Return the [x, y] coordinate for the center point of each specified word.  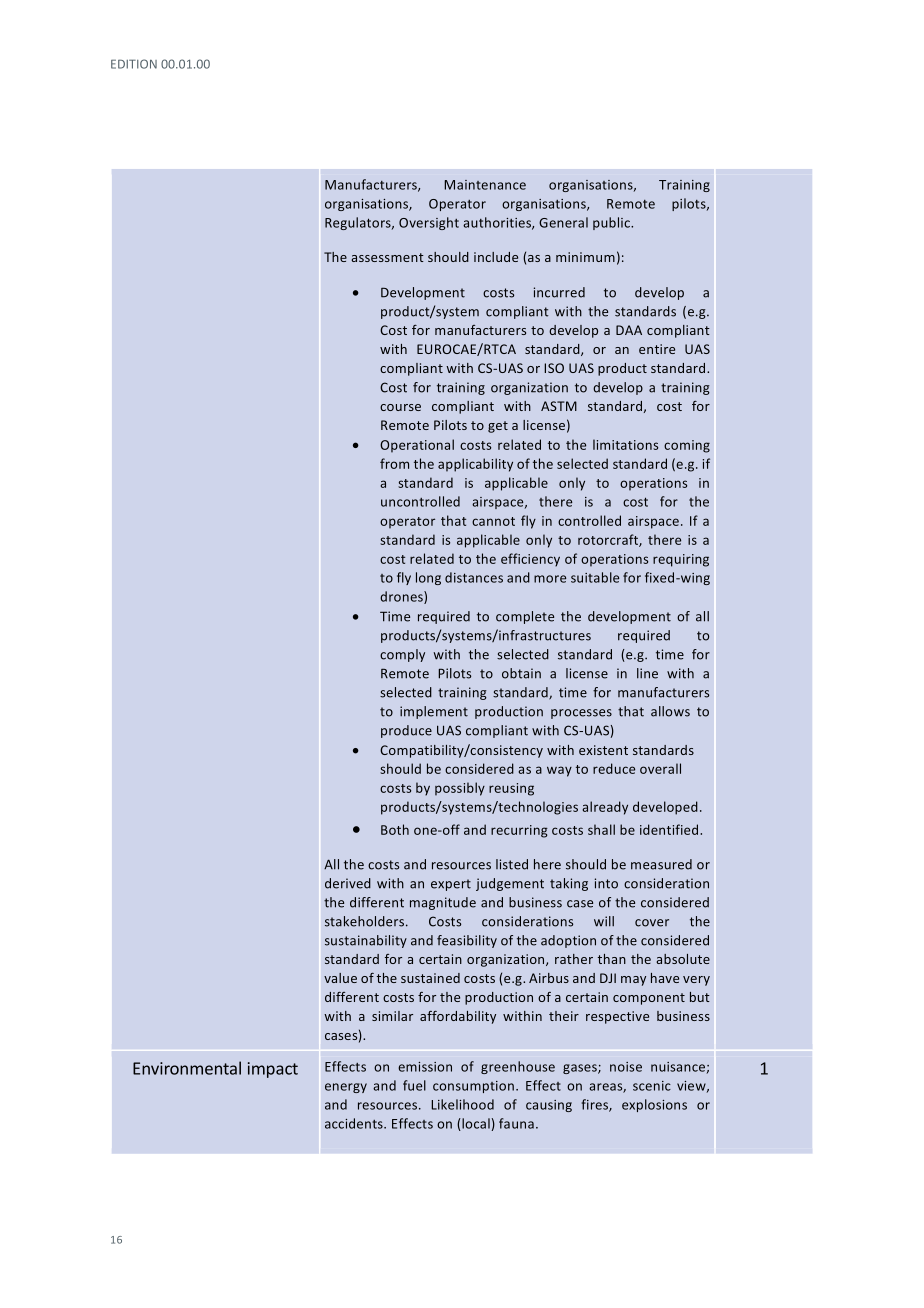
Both [395, 829]
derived [348, 883]
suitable [595, 577]
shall [601, 829]
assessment [387, 257]
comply [402, 655]
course [400, 407]
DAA [629, 330]
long [428, 578]
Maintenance [485, 185]
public [612, 223]
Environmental [187, 1068]
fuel [414, 1085]
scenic [652, 1086]
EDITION [134, 64]
